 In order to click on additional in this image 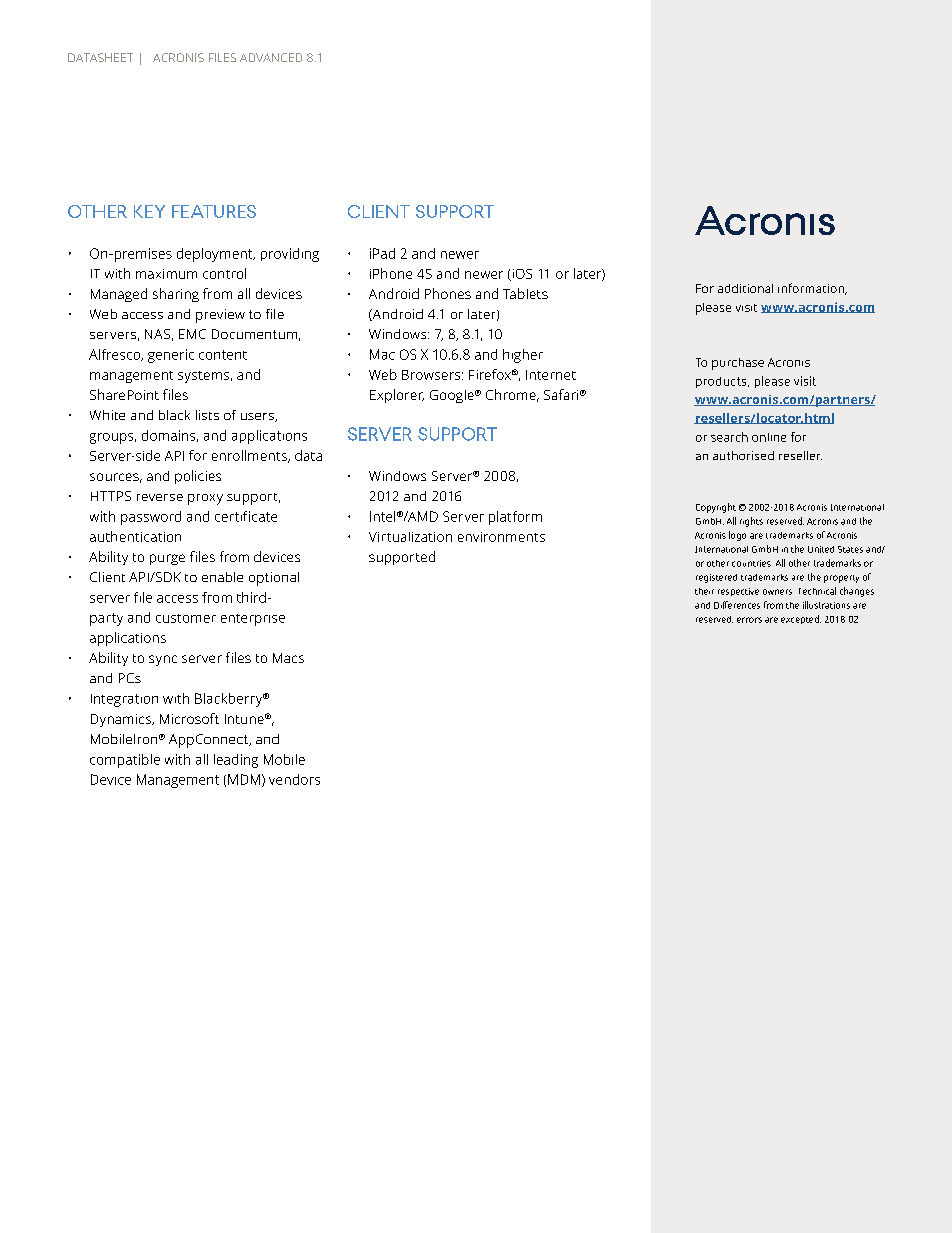, I will do `click(745, 288)`.
